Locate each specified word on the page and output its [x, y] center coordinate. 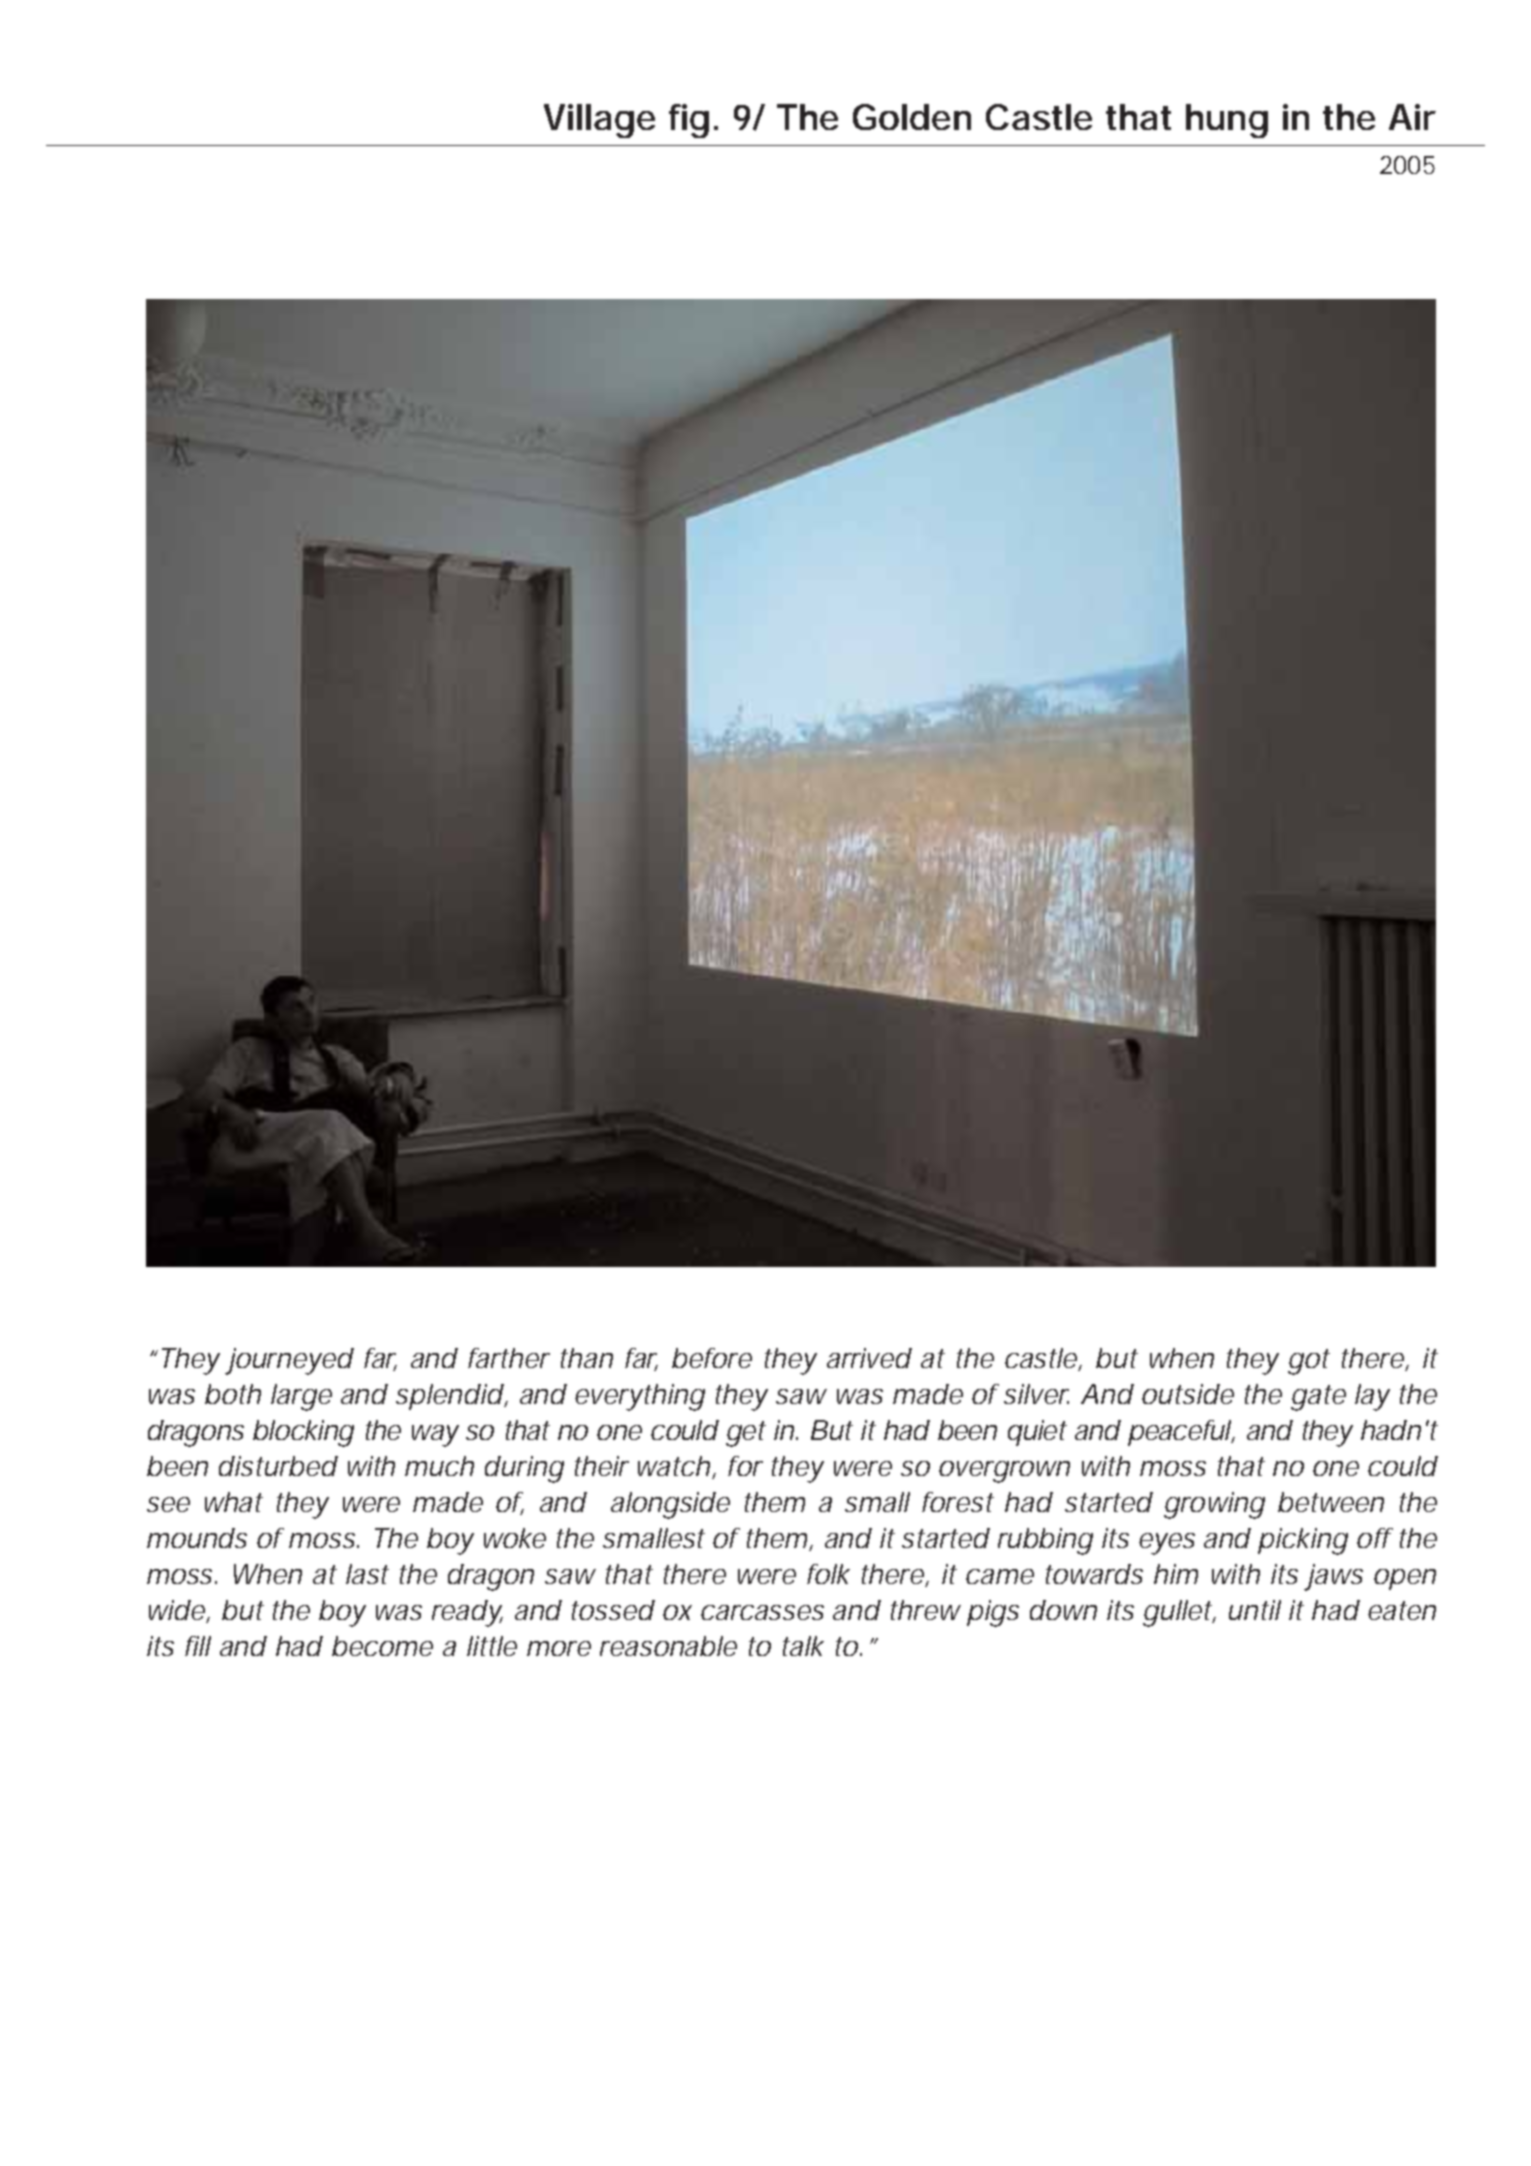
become [382, 1646]
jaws [1333, 1577]
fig [689, 121]
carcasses [762, 1612]
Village [599, 121]
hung [1227, 121]
